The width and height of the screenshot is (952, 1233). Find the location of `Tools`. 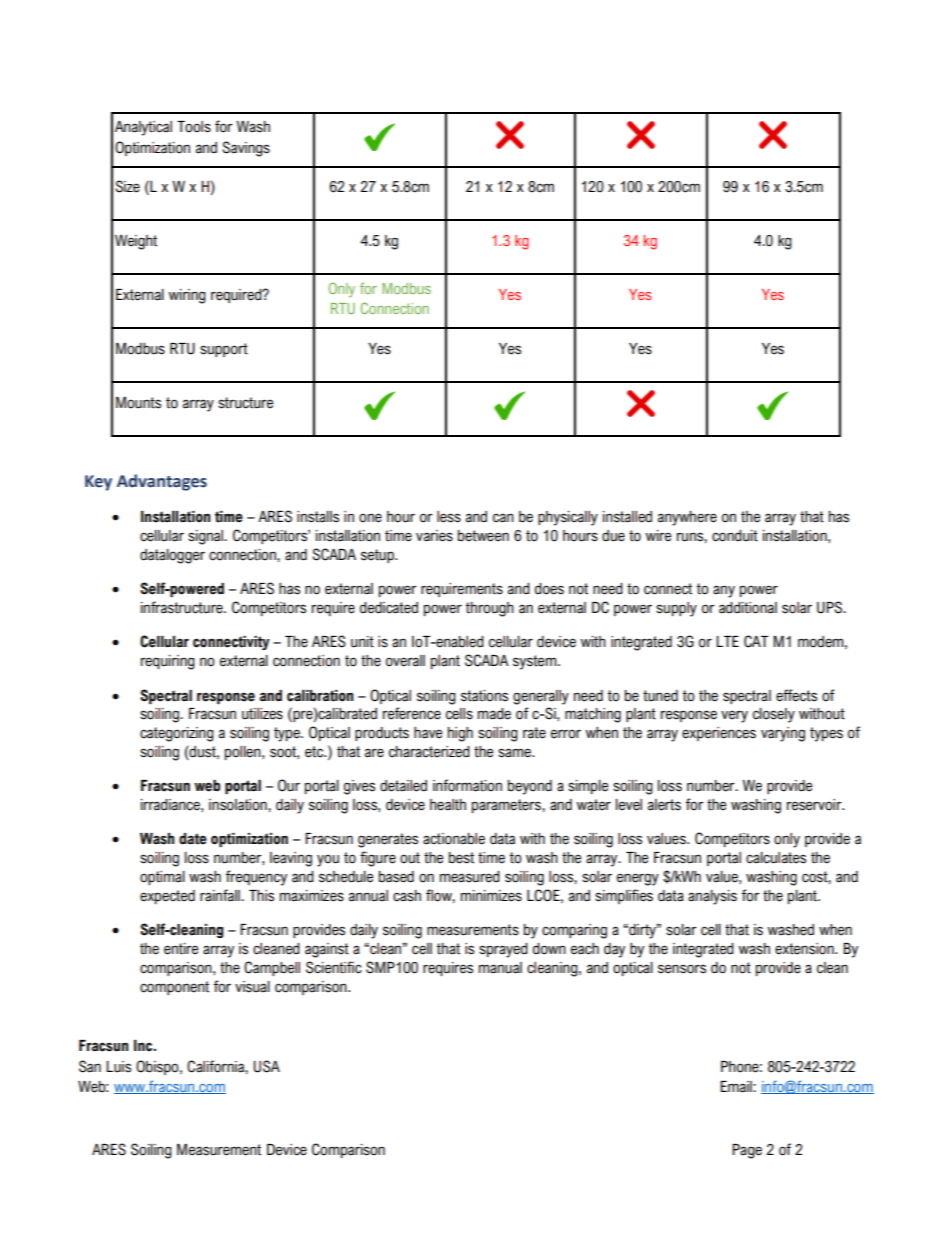

Tools is located at coordinates (194, 127).
